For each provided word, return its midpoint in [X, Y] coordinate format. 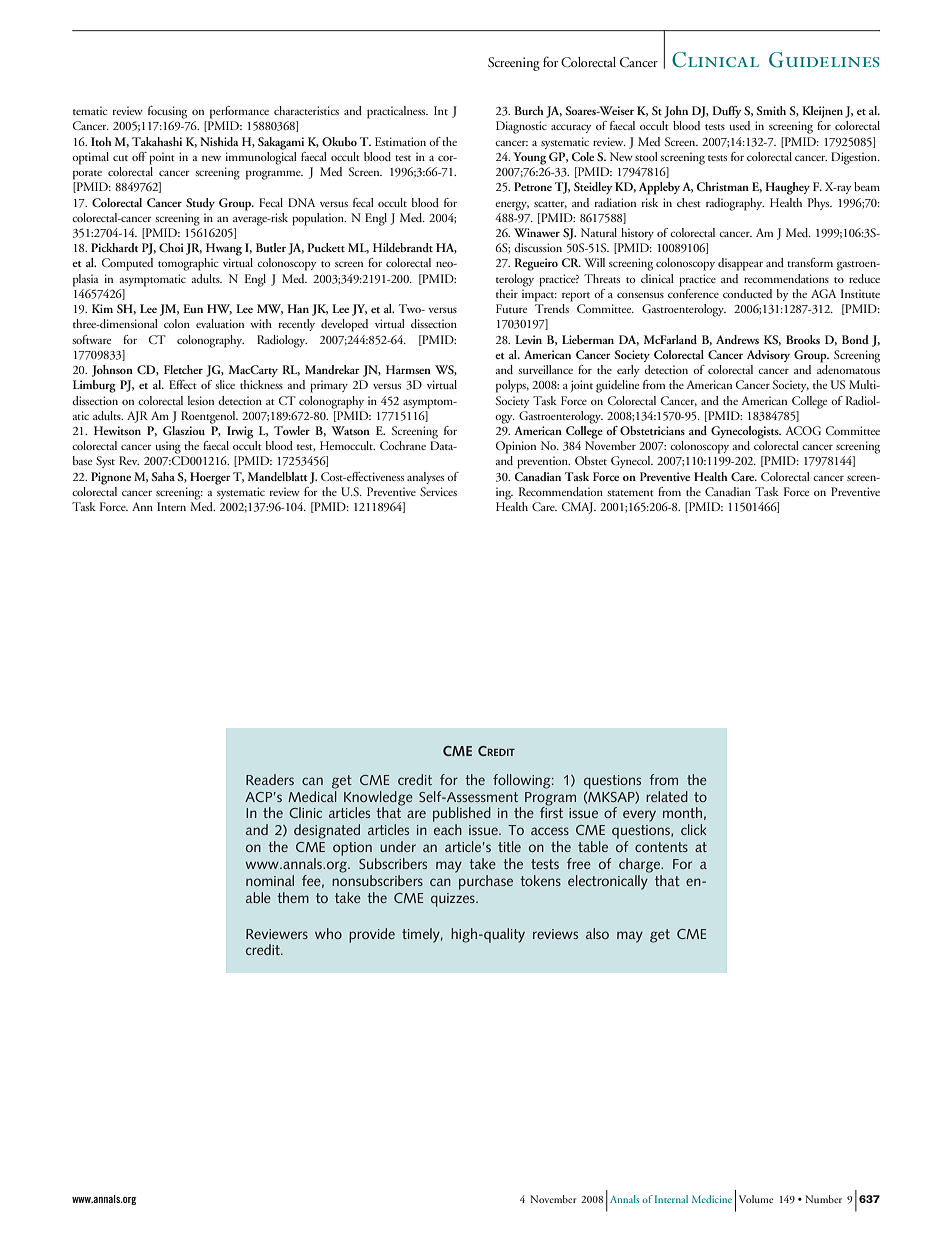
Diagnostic [521, 127]
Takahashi [157, 141]
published [462, 816]
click [694, 829]
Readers [270, 779]
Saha [163, 476]
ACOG [803, 430]
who [328, 933]
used [739, 125]
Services [438, 491]
